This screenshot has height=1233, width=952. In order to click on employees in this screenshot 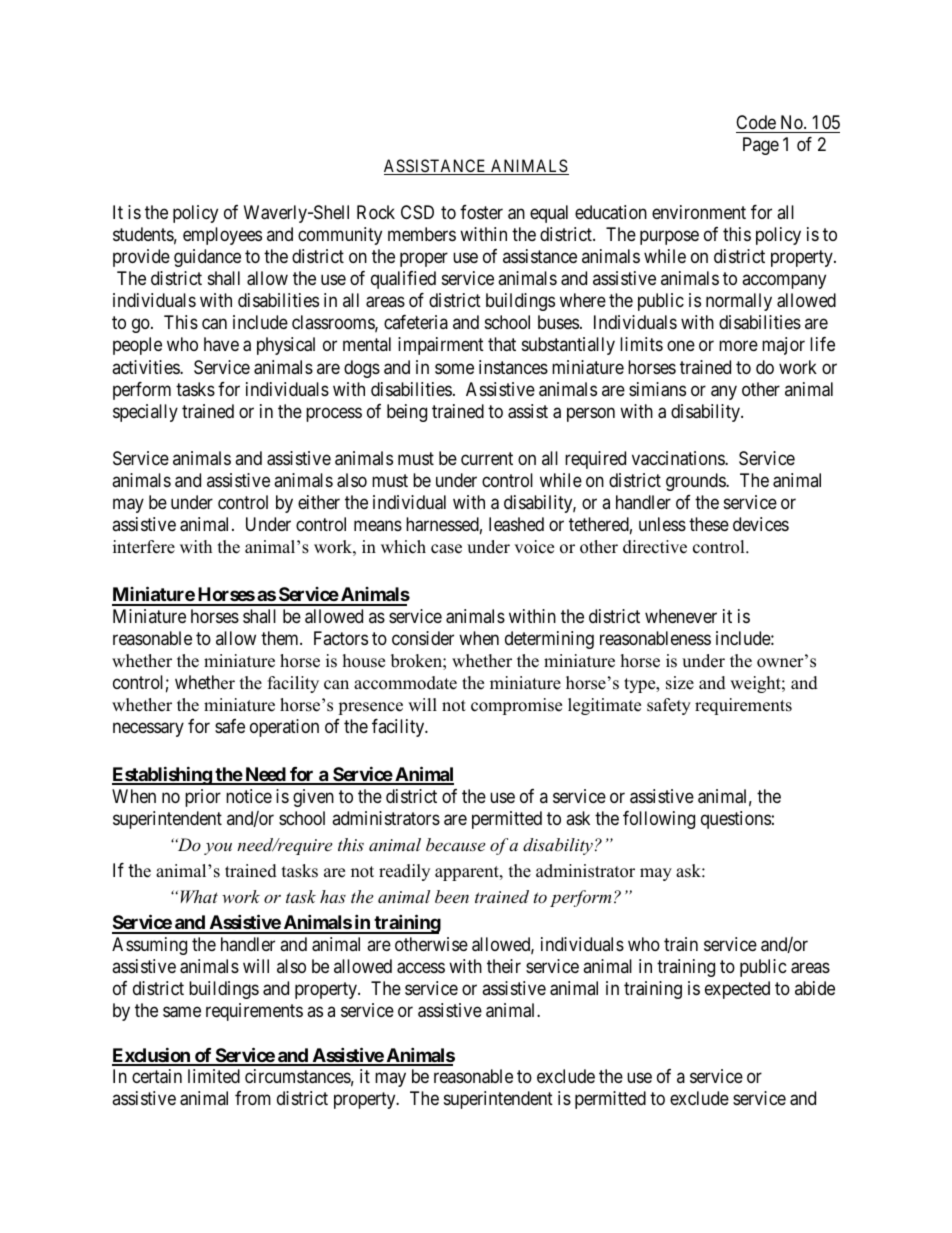, I will do `click(222, 236)`.
